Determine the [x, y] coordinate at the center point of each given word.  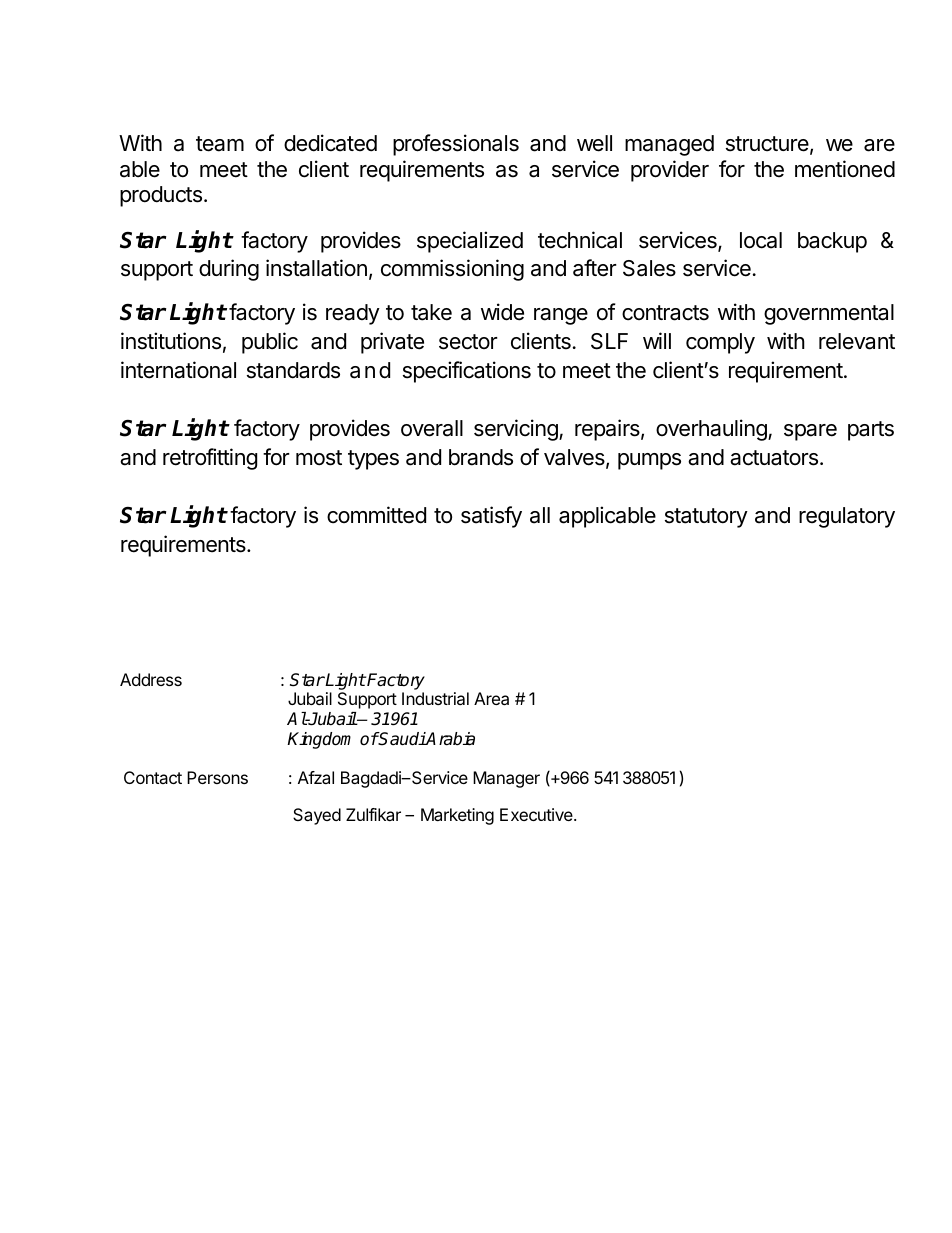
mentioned [845, 169]
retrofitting [210, 459]
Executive [537, 814]
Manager [506, 779]
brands [481, 457]
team [220, 144]
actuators [774, 458]
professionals [456, 145]
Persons [217, 777]
